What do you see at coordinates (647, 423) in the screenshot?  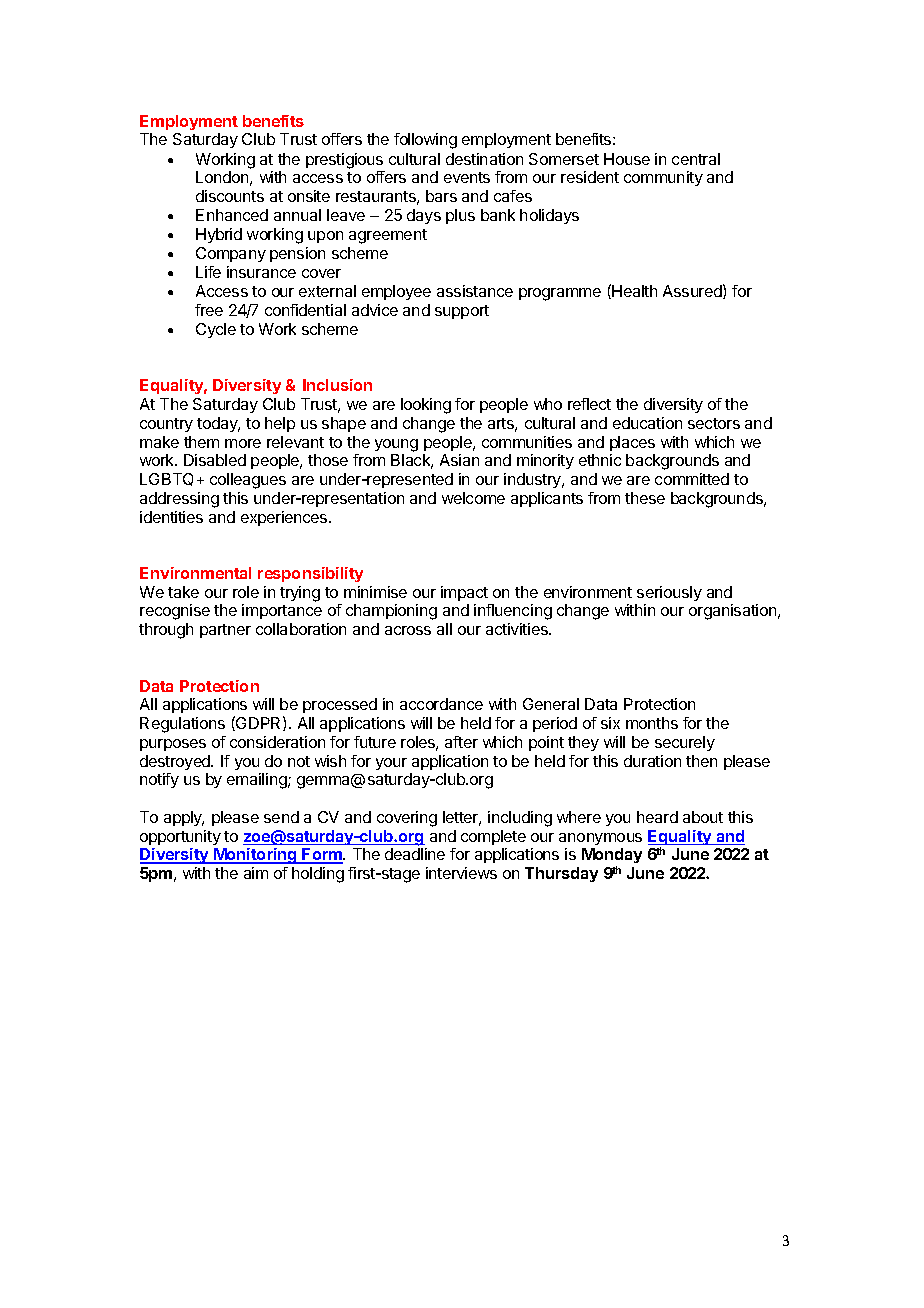 I see `education` at bounding box center [647, 423].
